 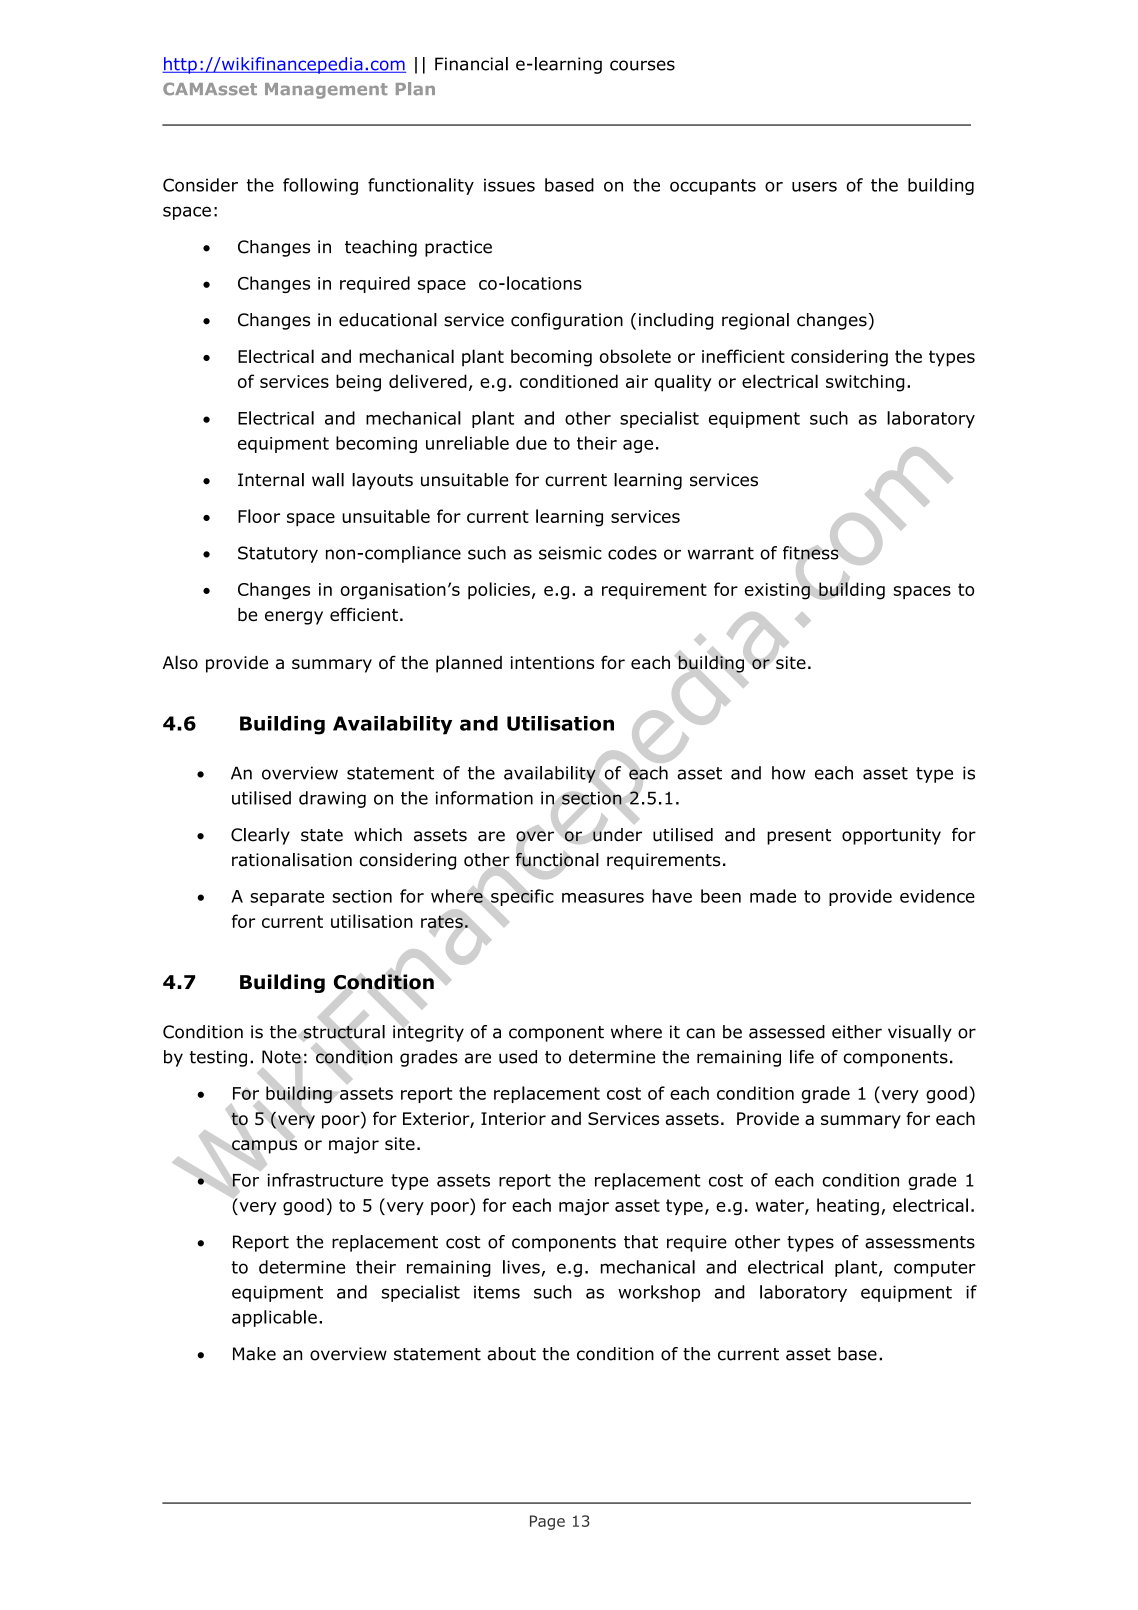 I want to click on specific, so click(x=522, y=897).
